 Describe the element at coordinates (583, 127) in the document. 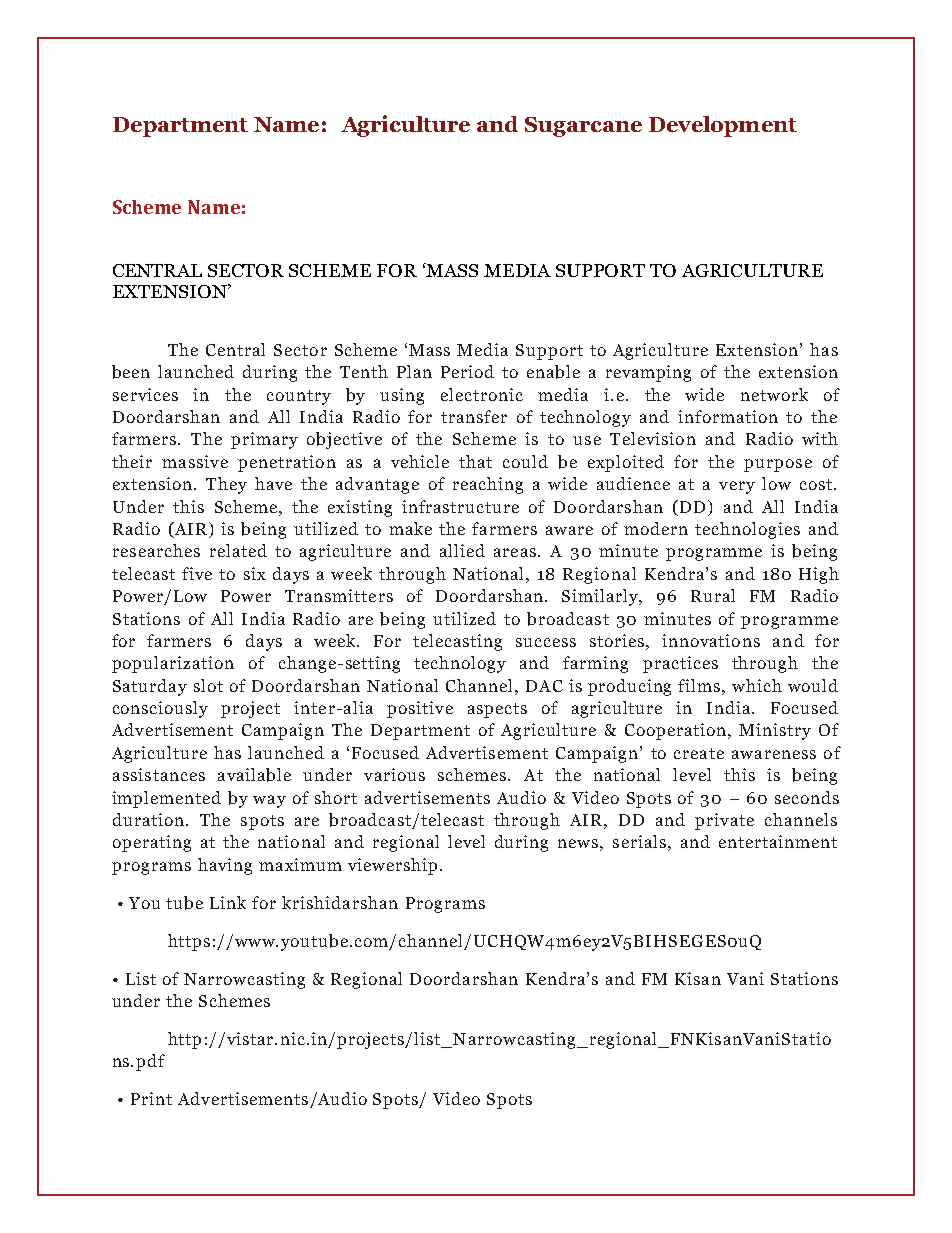

I see `Sugarcane` at that location.
